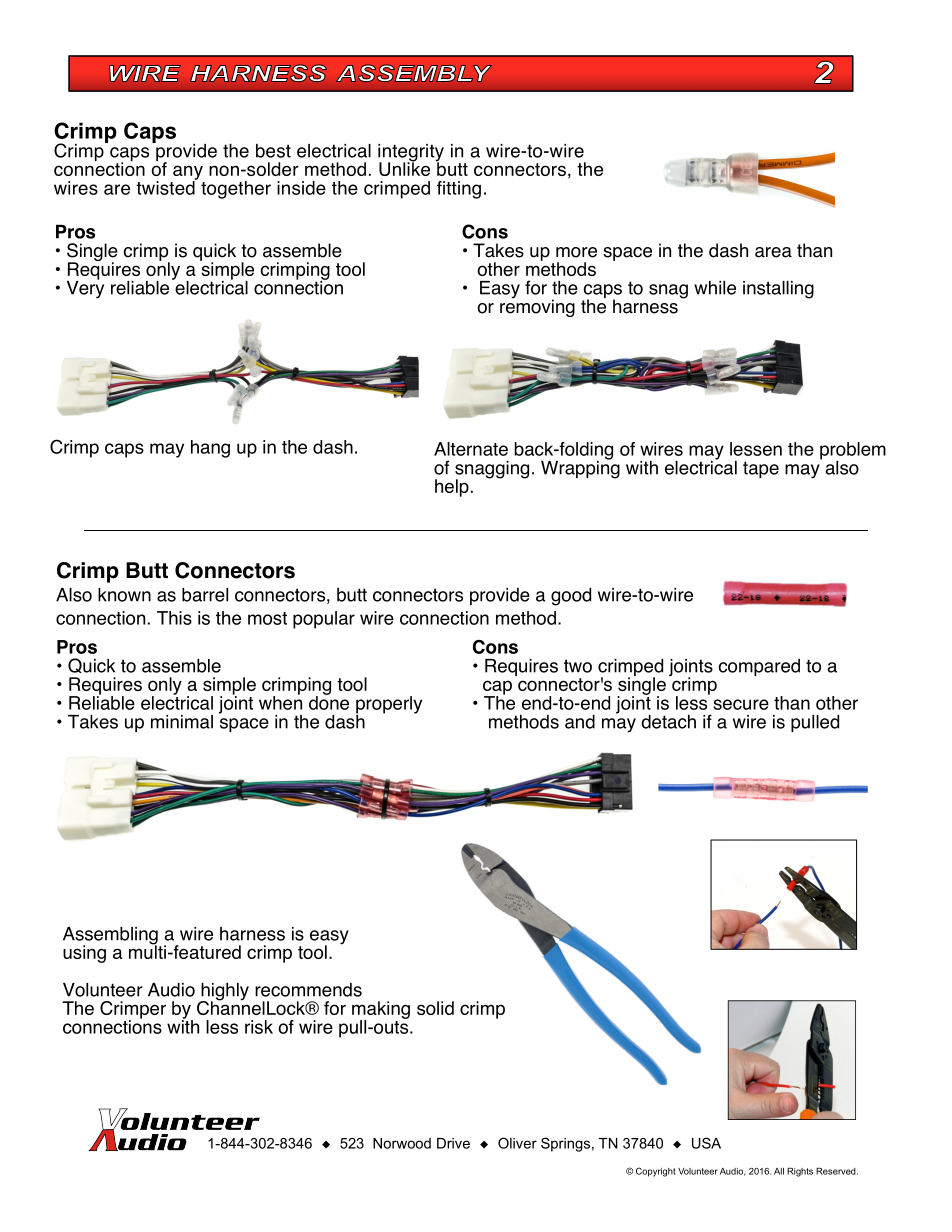 This document has width=952, height=1232. Describe the element at coordinates (580, 722) in the document. I see `and` at that location.
